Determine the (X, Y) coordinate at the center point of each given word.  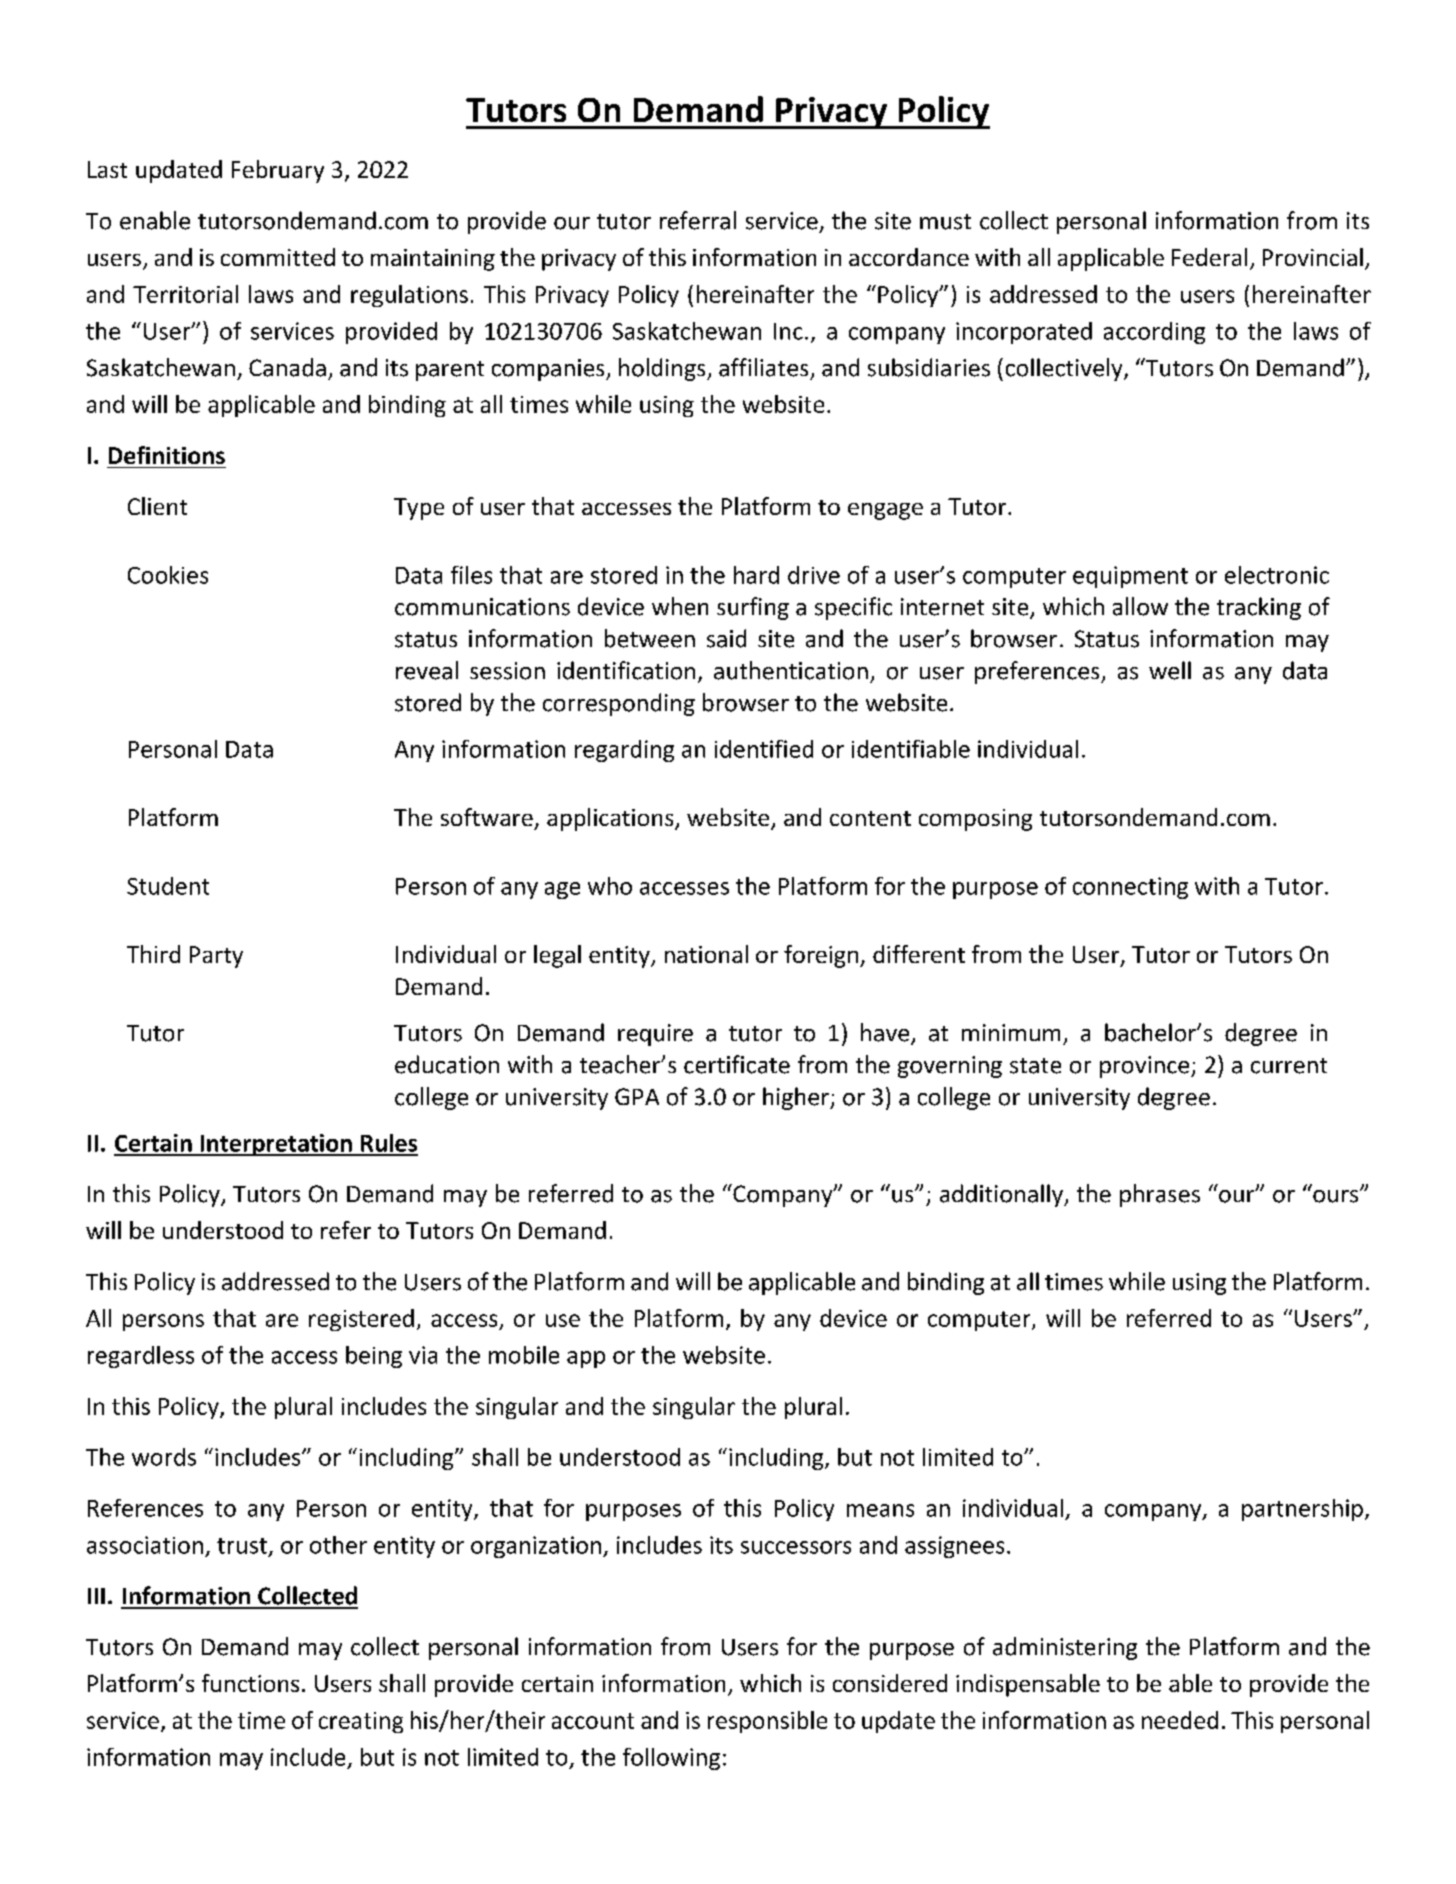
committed (278, 257)
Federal (1209, 257)
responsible (767, 1722)
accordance (909, 257)
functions (250, 1683)
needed (1180, 1720)
